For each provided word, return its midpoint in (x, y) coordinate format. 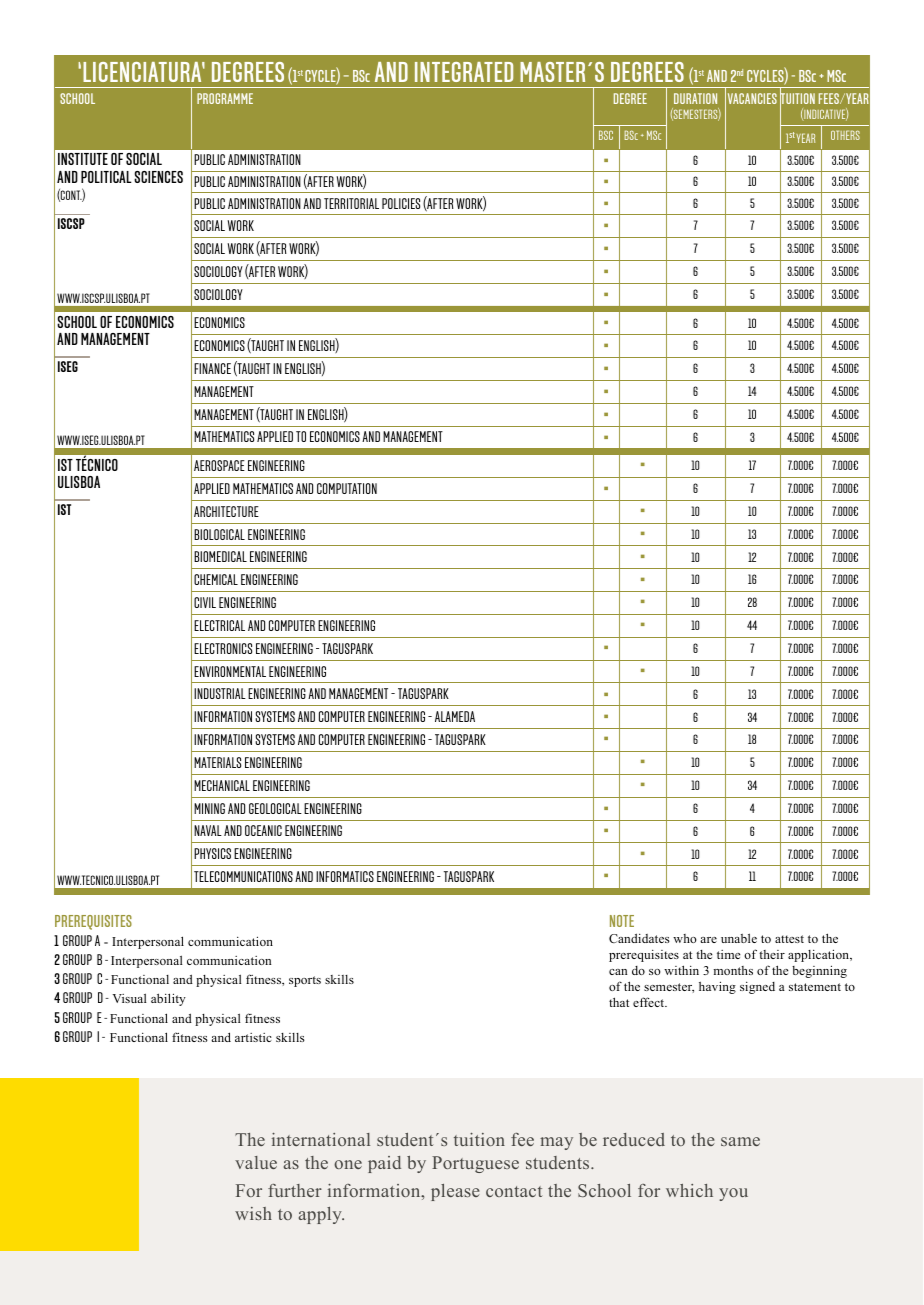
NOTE (622, 921)
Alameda (455, 716)
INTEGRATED (464, 72)
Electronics (223, 648)
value (256, 1162)
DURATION (695, 98)
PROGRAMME (225, 98)
